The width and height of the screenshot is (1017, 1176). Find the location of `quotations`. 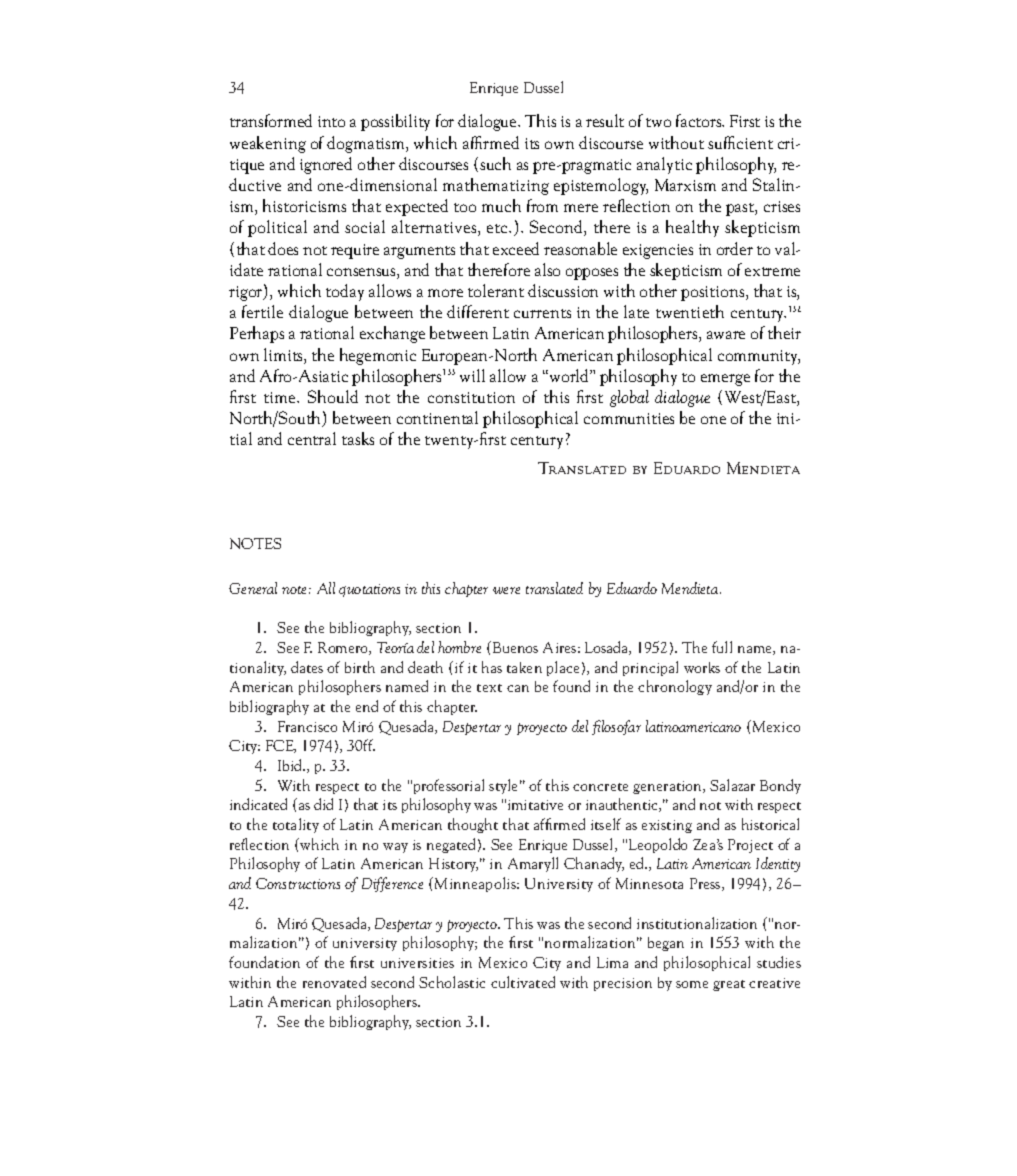

quotations is located at coordinates (369, 590).
